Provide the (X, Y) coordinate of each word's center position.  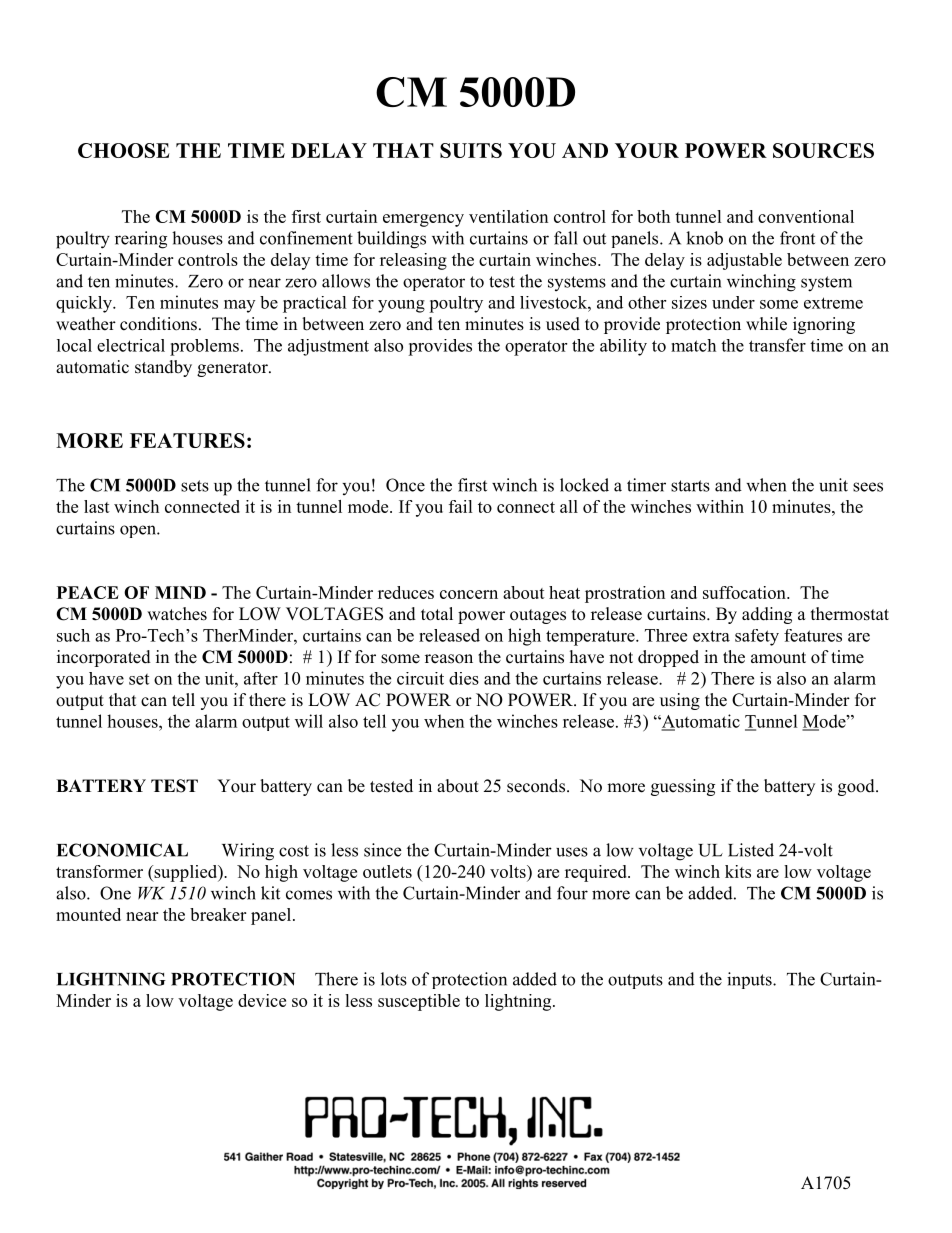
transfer (777, 345)
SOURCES (823, 150)
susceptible (419, 1002)
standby (163, 368)
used (563, 324)
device (262, 1000)
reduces (406, 592)
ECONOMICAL (122, 850)
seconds (536, 786)
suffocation (745, 592)
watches (177, 614)
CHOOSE (123, 150)
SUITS (471, 150)
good (857, 787)
